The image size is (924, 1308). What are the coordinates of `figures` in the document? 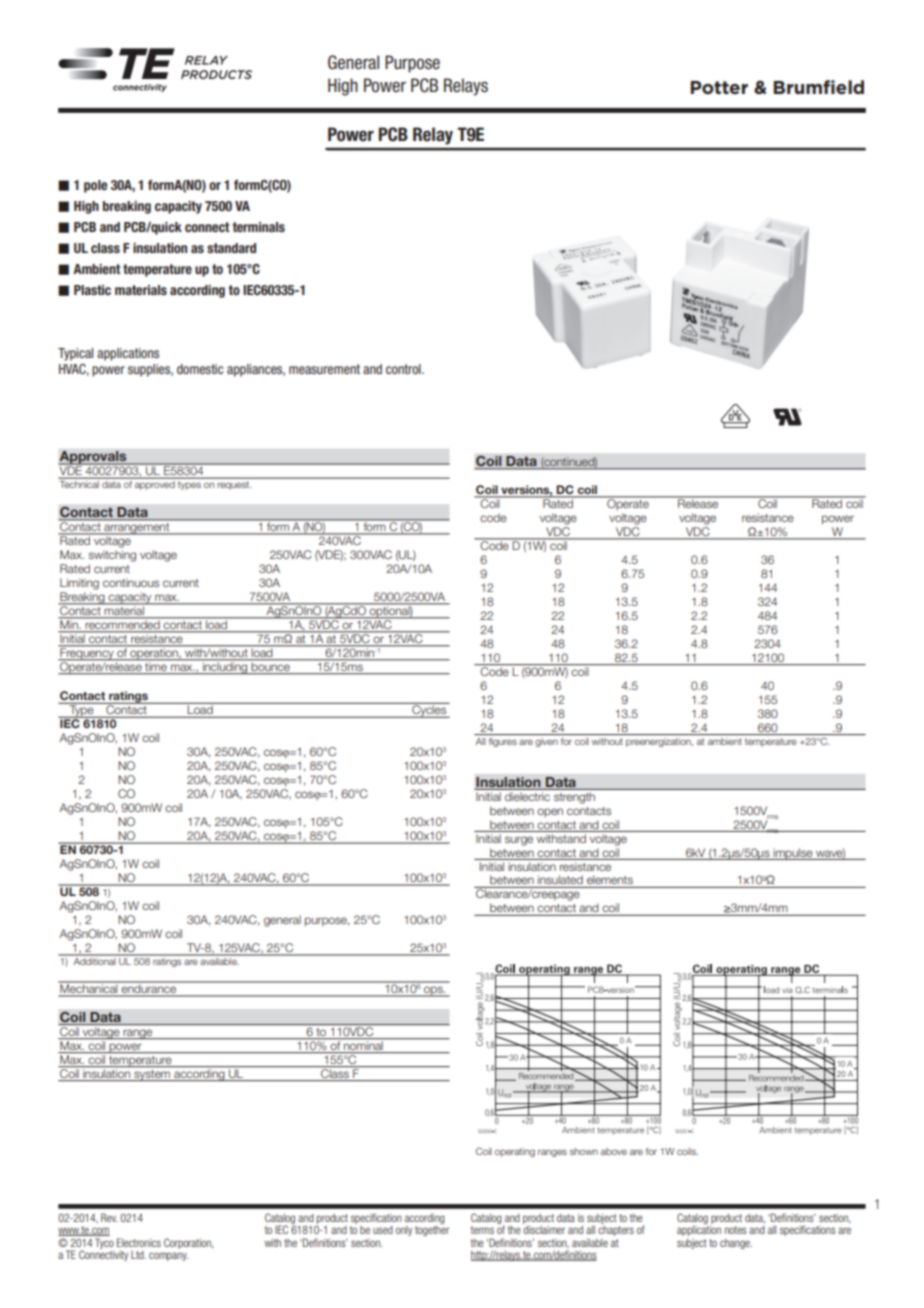 It's located at (503, 742).
